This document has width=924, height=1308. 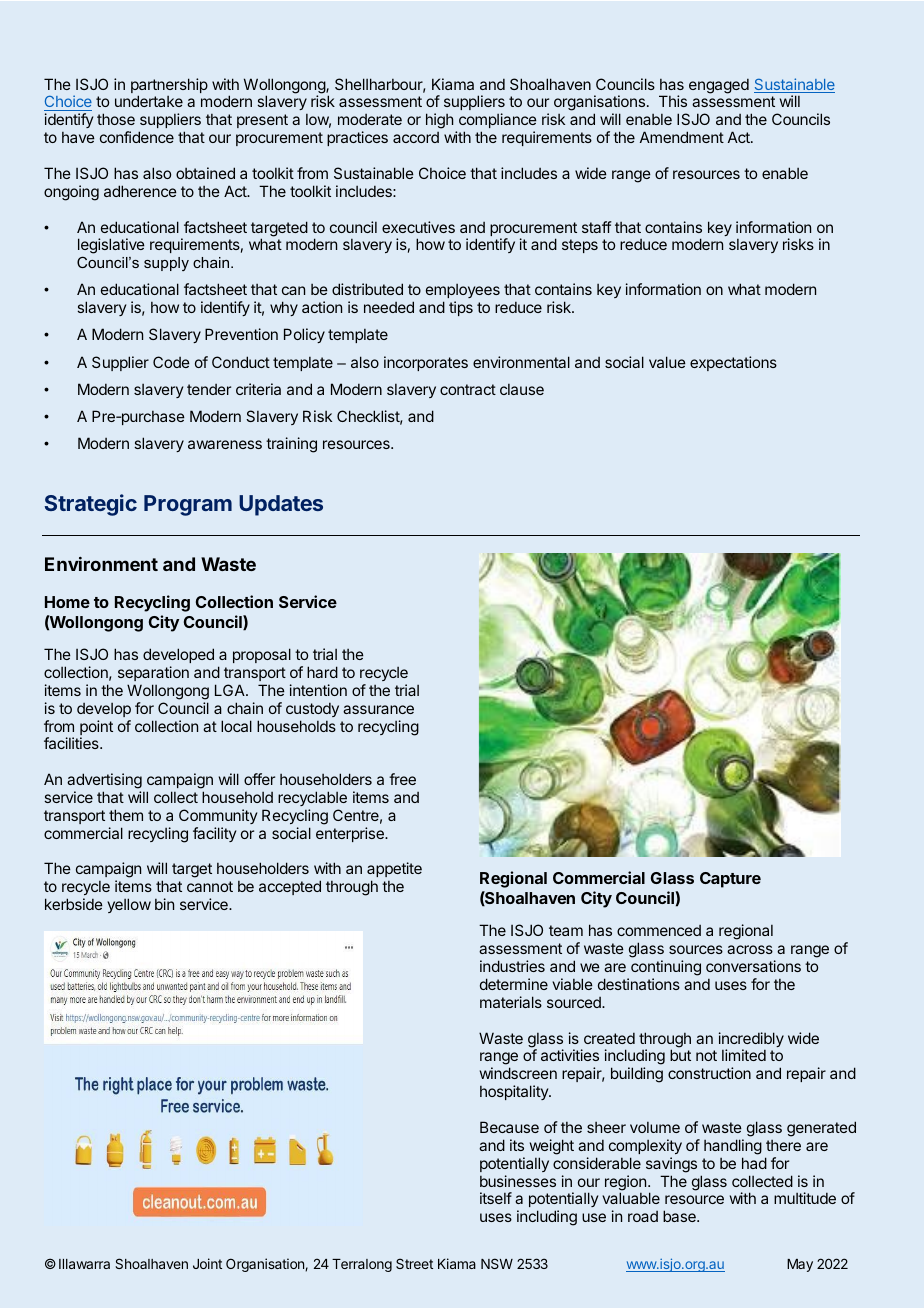 What do you see at coordinates (439, 121) in the document?
I see `high` at bounding box center [439, 121].
